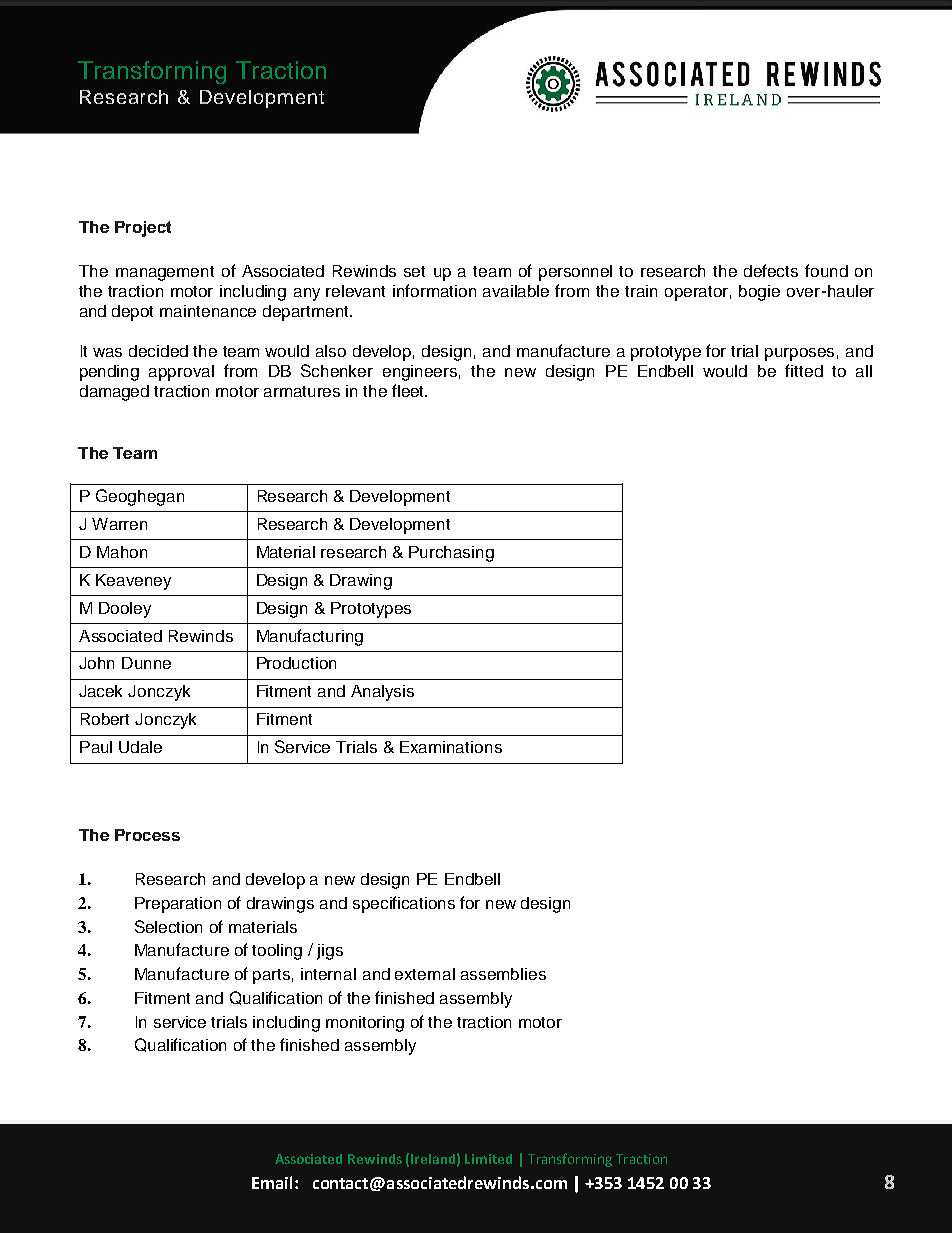 The image size is (952, 1233). I want to click on external, so click(425, 974).
